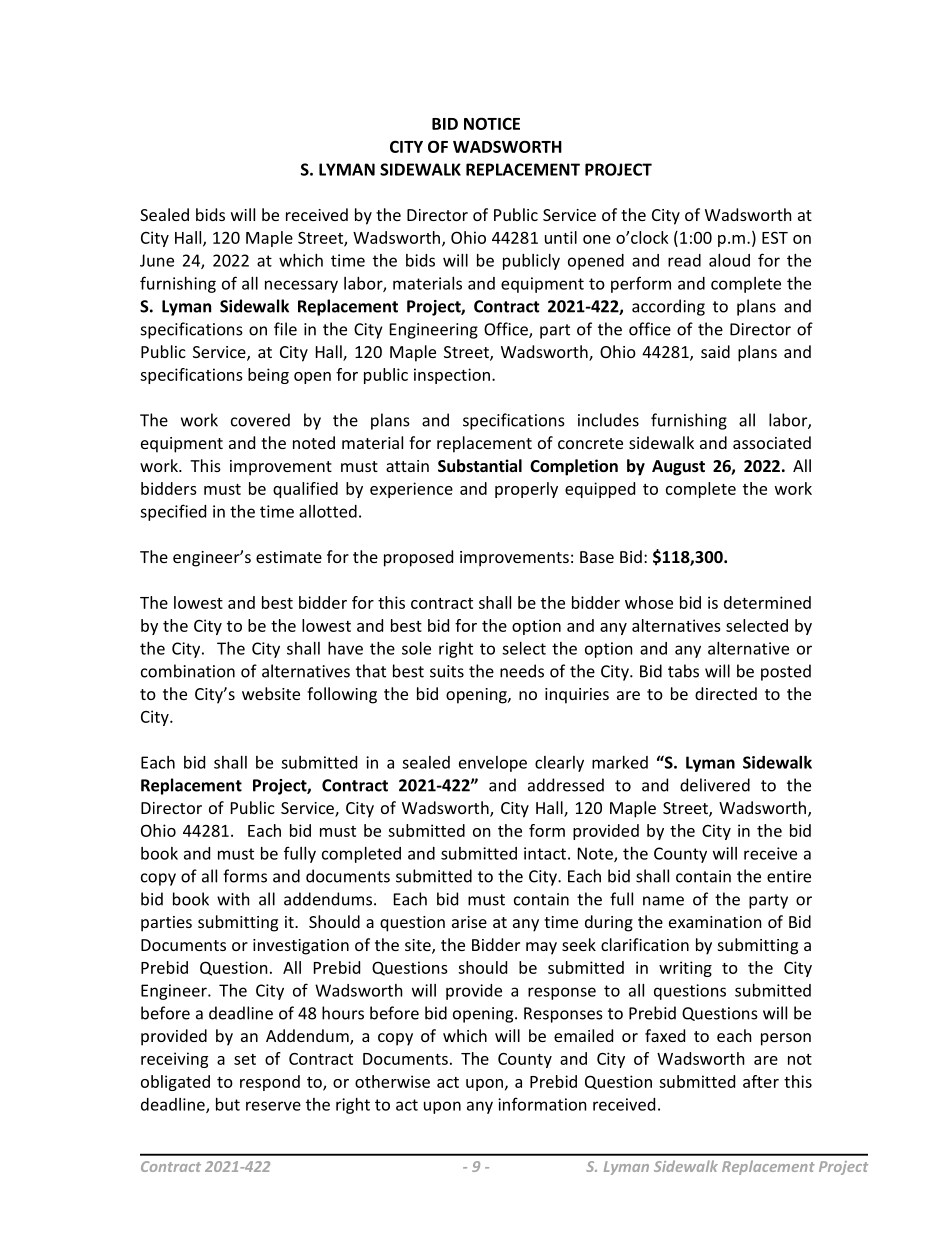 This screenshot has width=952, height=1233. Describe the element at coordinates (392, 1081) in the screenshot. I see `otherwise` at that location.
